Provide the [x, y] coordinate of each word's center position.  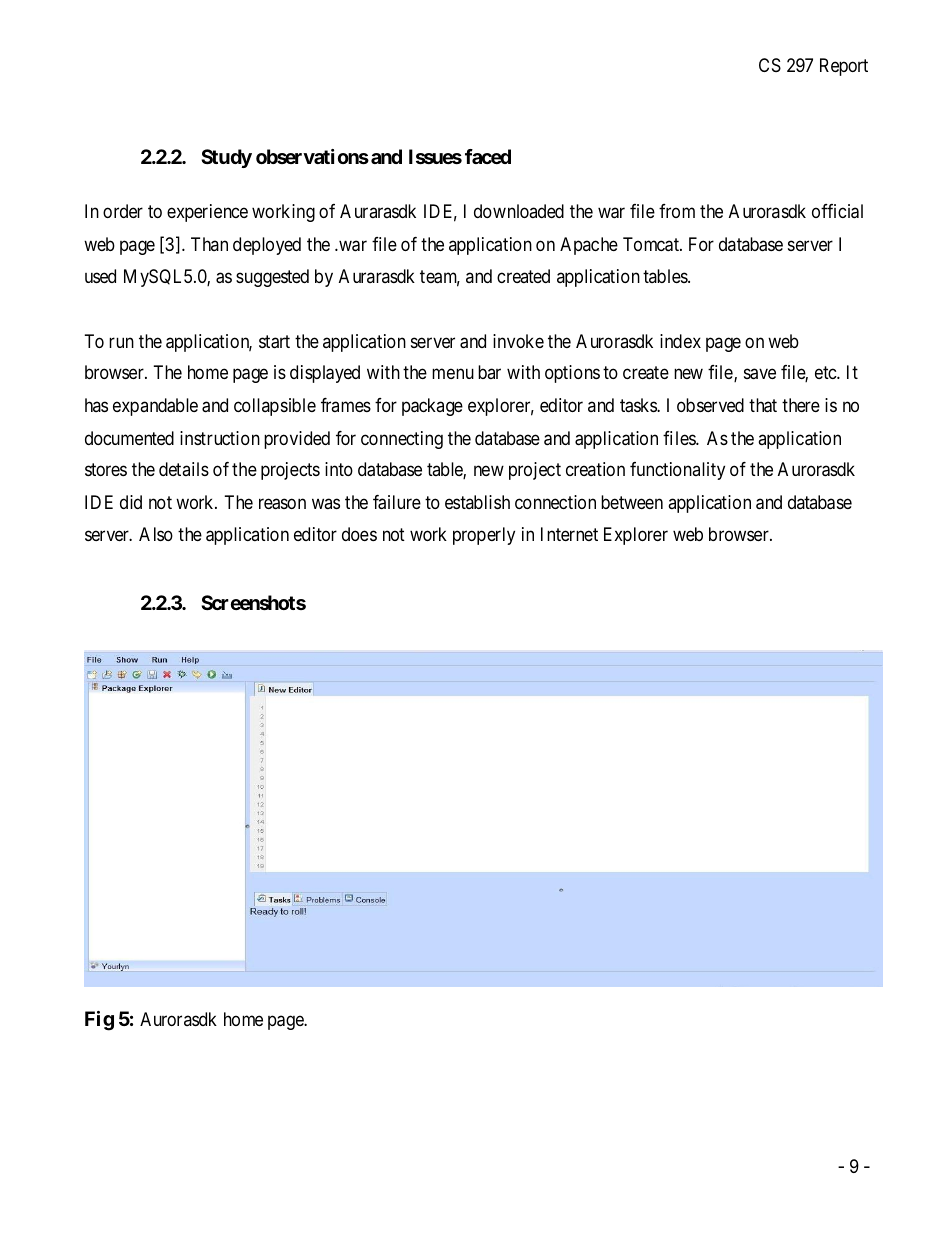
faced [488, 156]
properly [484, 536]
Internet [569, 534]
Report [844, 67]
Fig [99, 1021]
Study [226, 158]
